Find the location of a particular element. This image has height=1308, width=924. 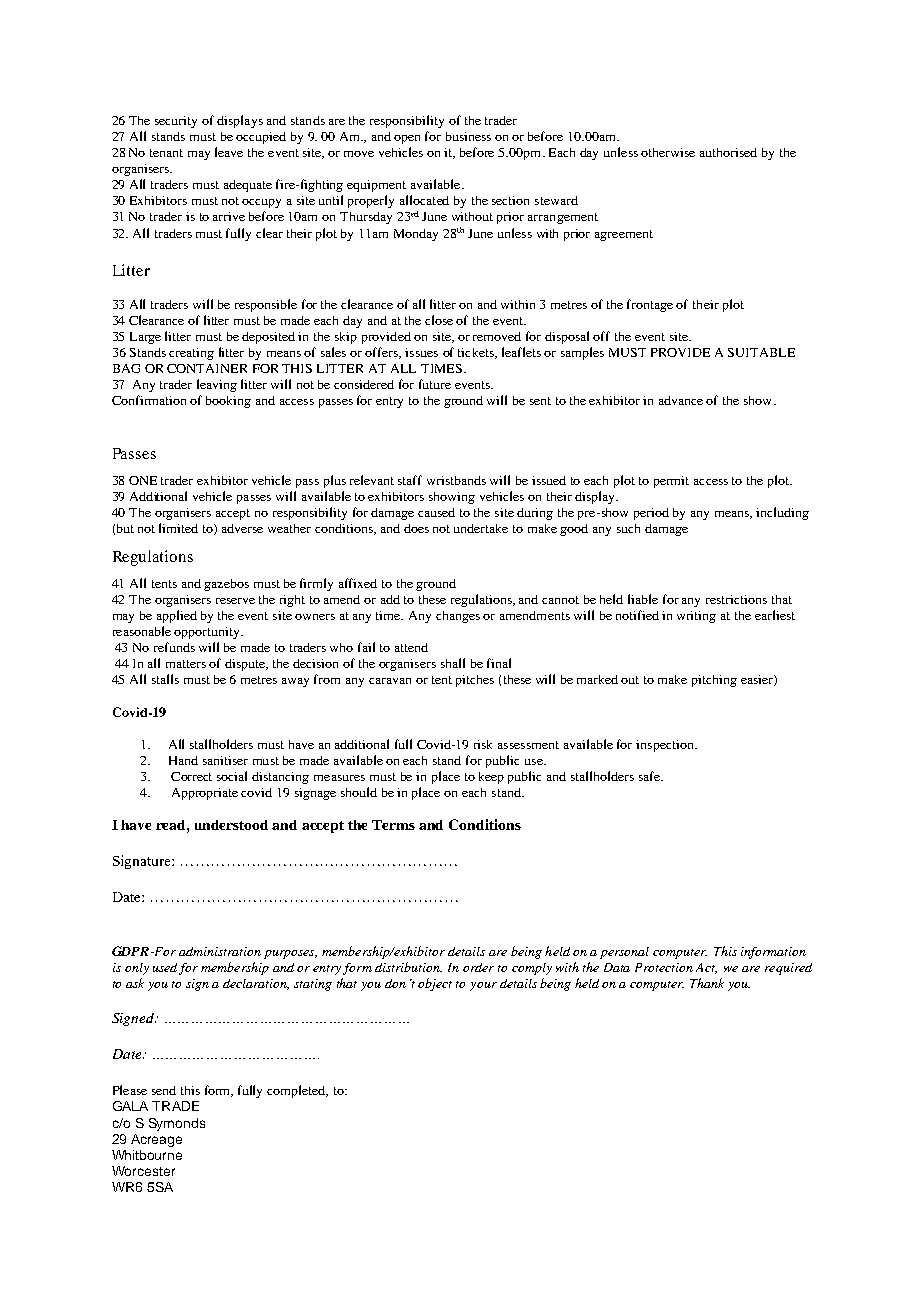

shall is located at coordinates (453, 663).
